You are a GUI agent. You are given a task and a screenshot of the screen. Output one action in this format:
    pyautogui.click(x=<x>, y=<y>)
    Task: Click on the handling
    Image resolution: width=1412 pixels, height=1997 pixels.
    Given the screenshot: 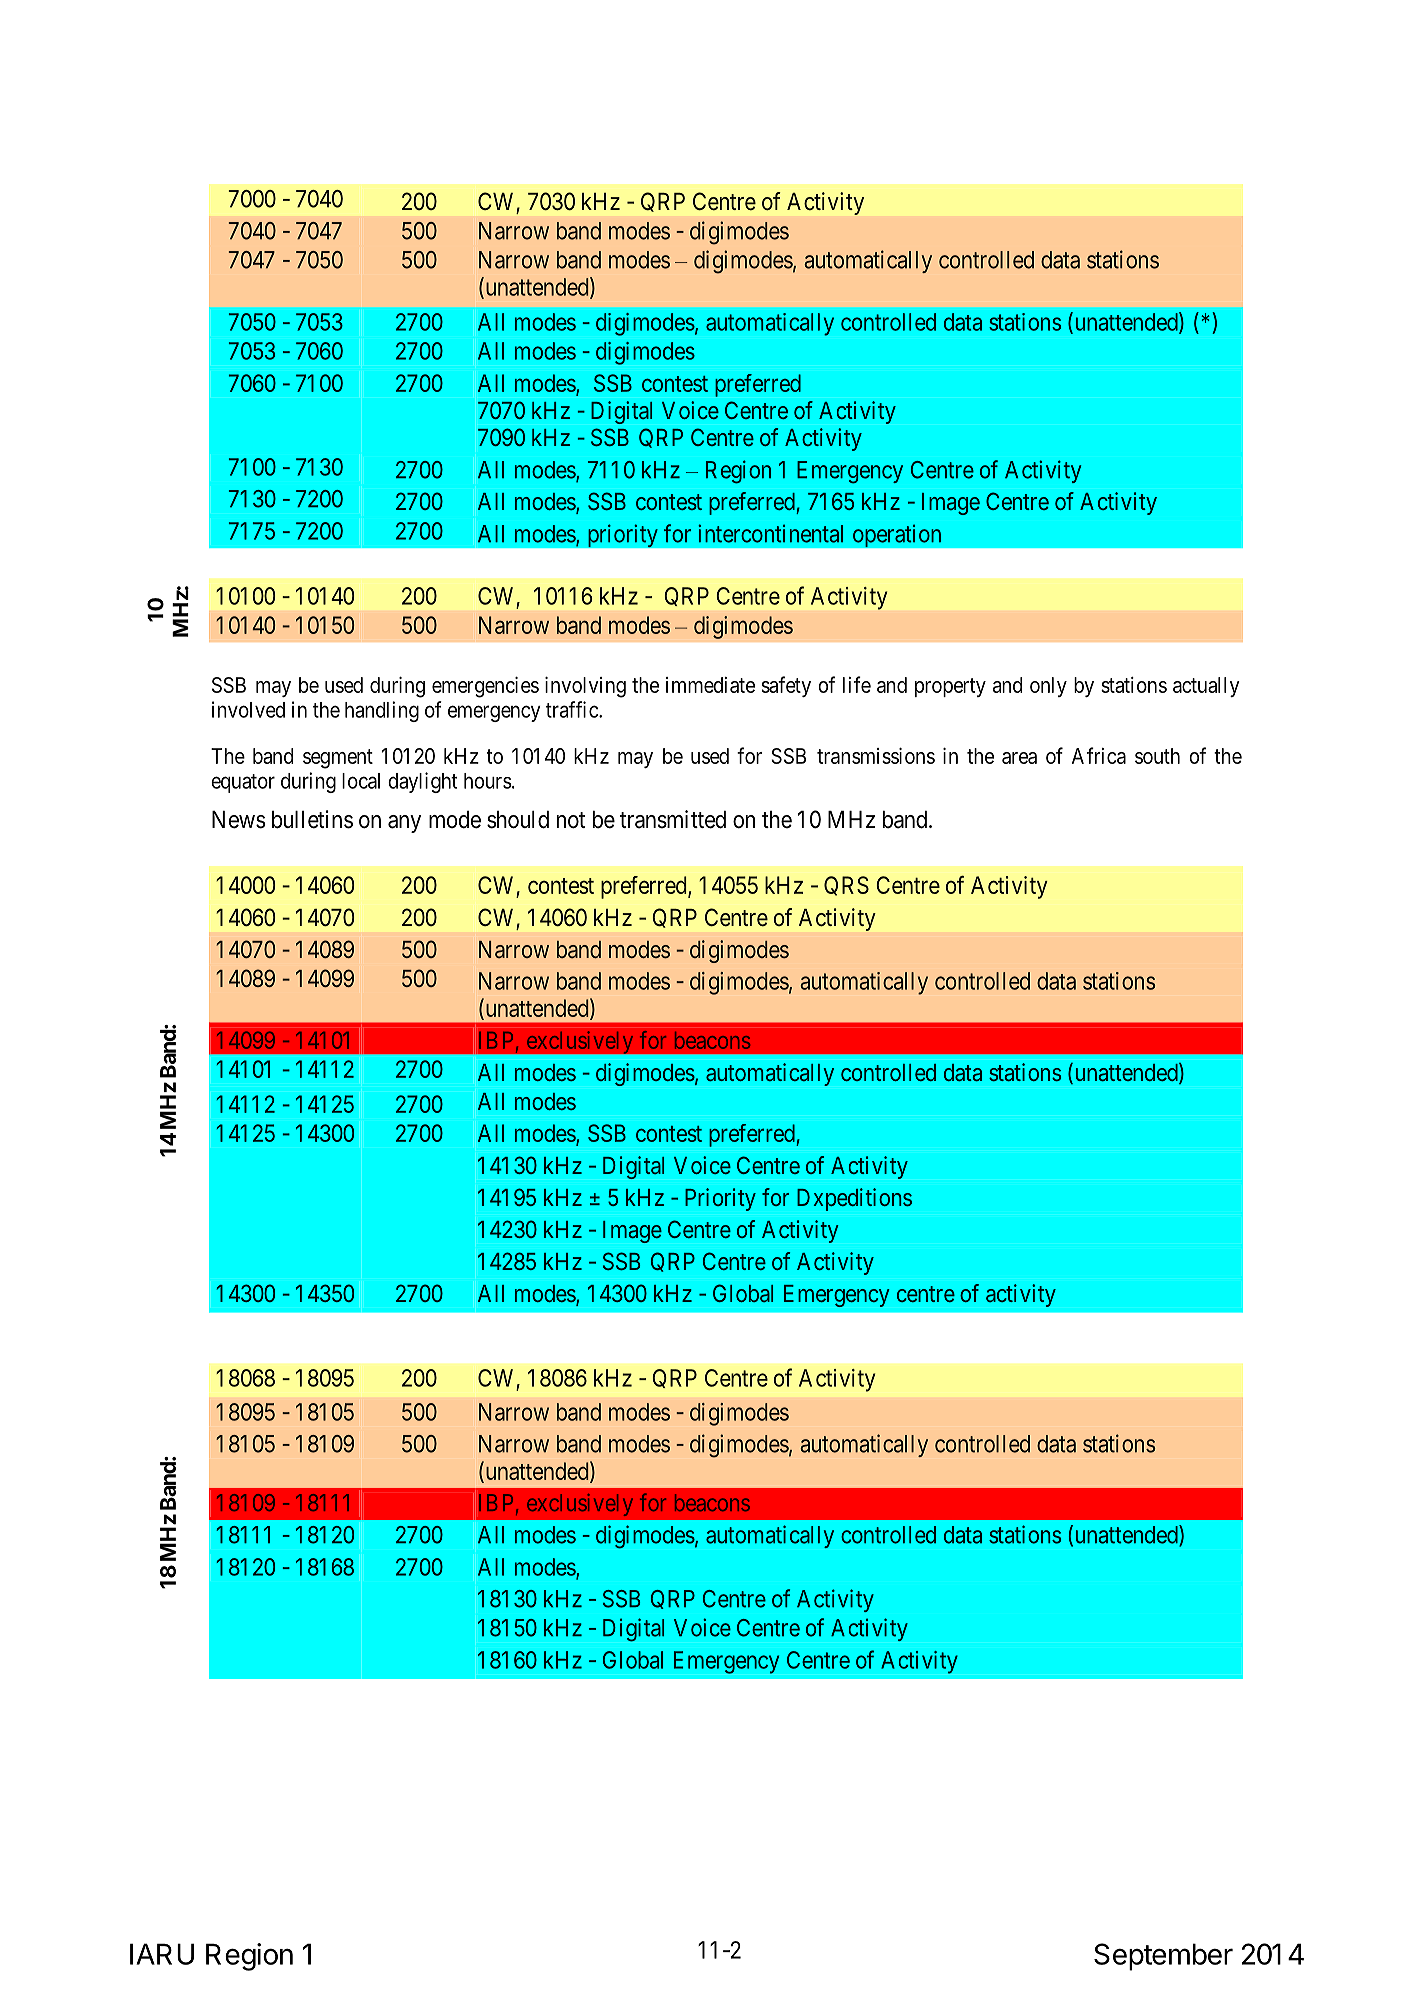 What is the action you would take?
    pyautogui.click(x=382, y=711)
